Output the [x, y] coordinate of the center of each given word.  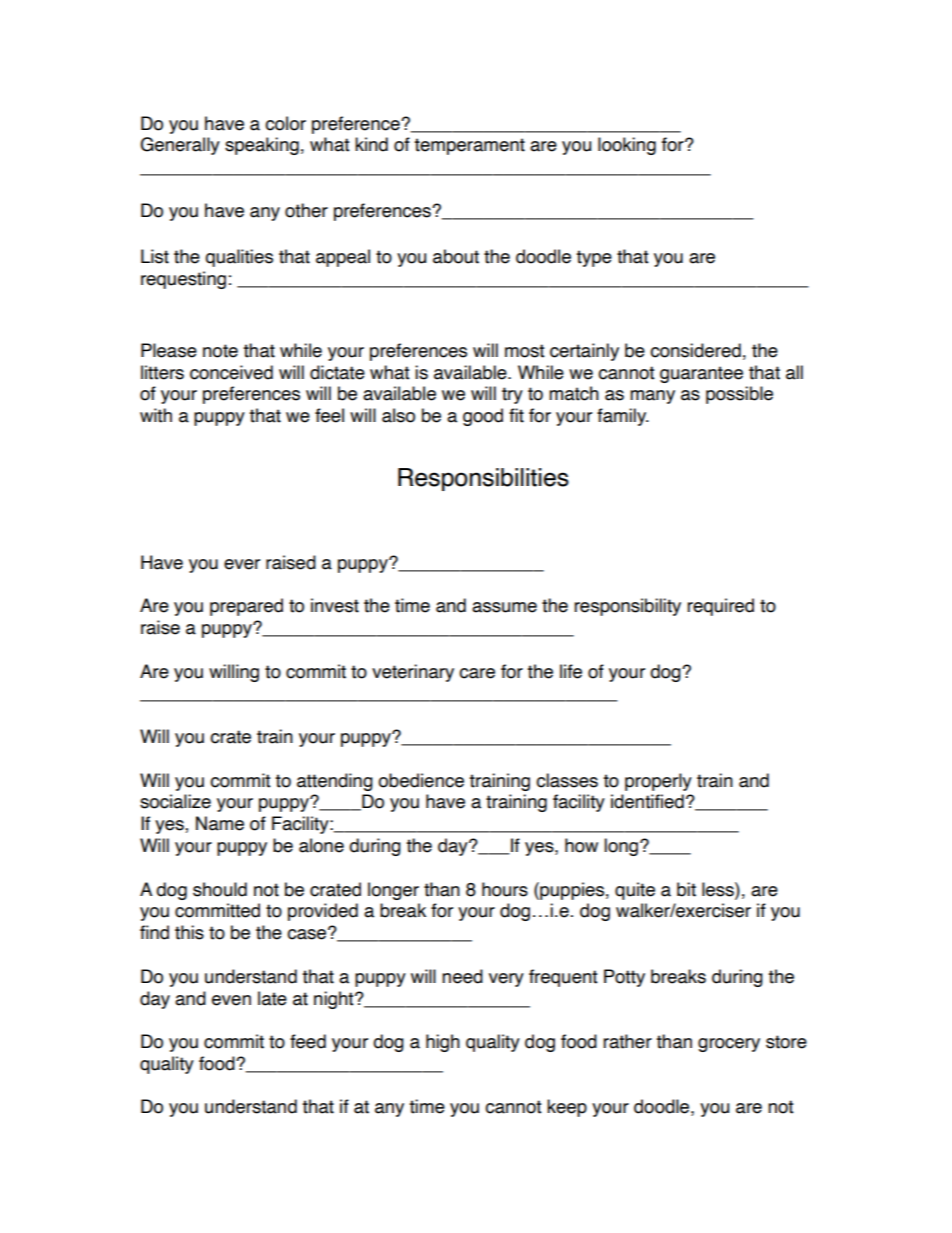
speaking [262, 146]
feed [308, 1041]
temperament [469, 146]
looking [627, 146]
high [443, 1043]
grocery [729, 1045]
